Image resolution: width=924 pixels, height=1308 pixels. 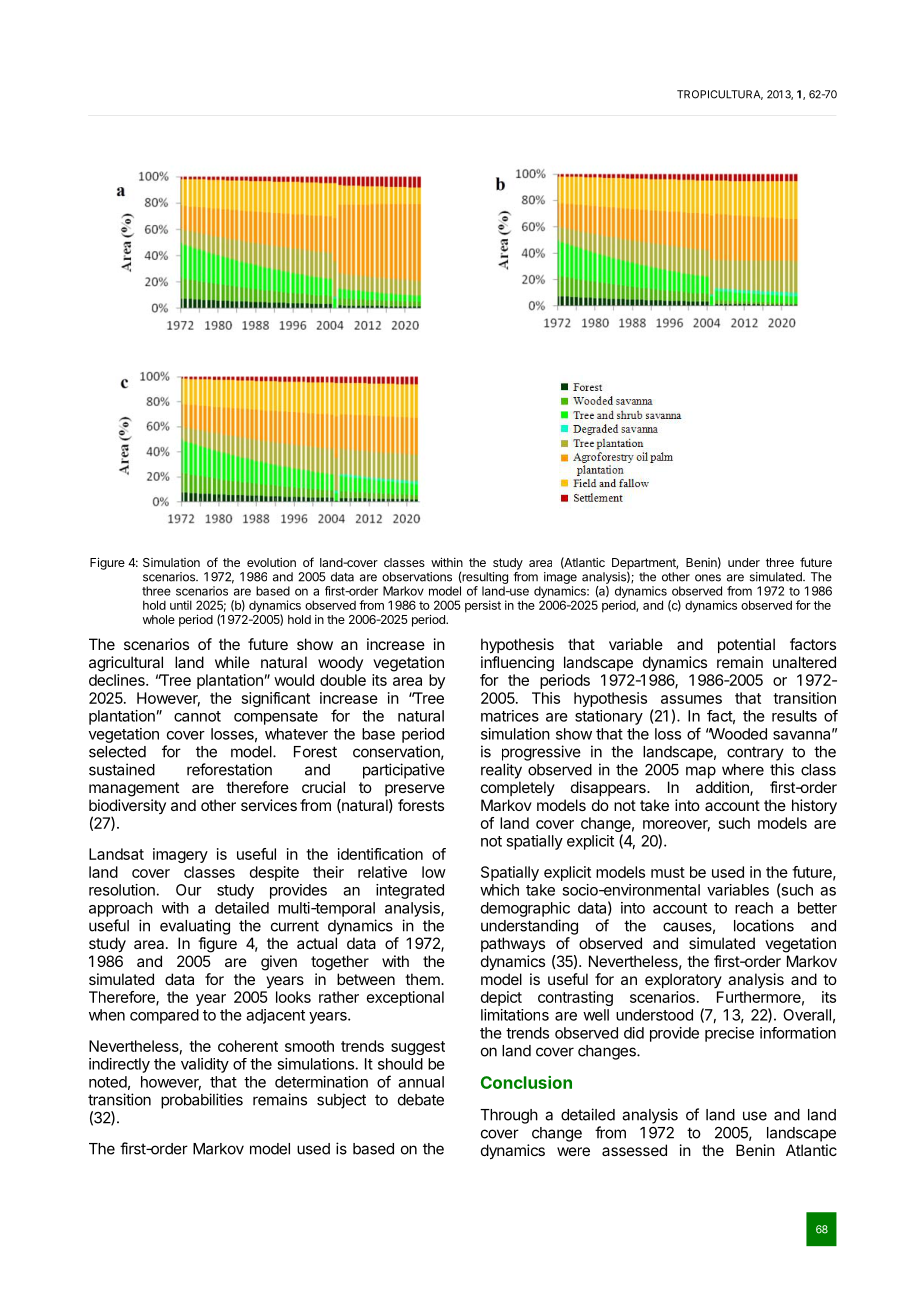 I want to click on must, so click(x=668, y=872).
